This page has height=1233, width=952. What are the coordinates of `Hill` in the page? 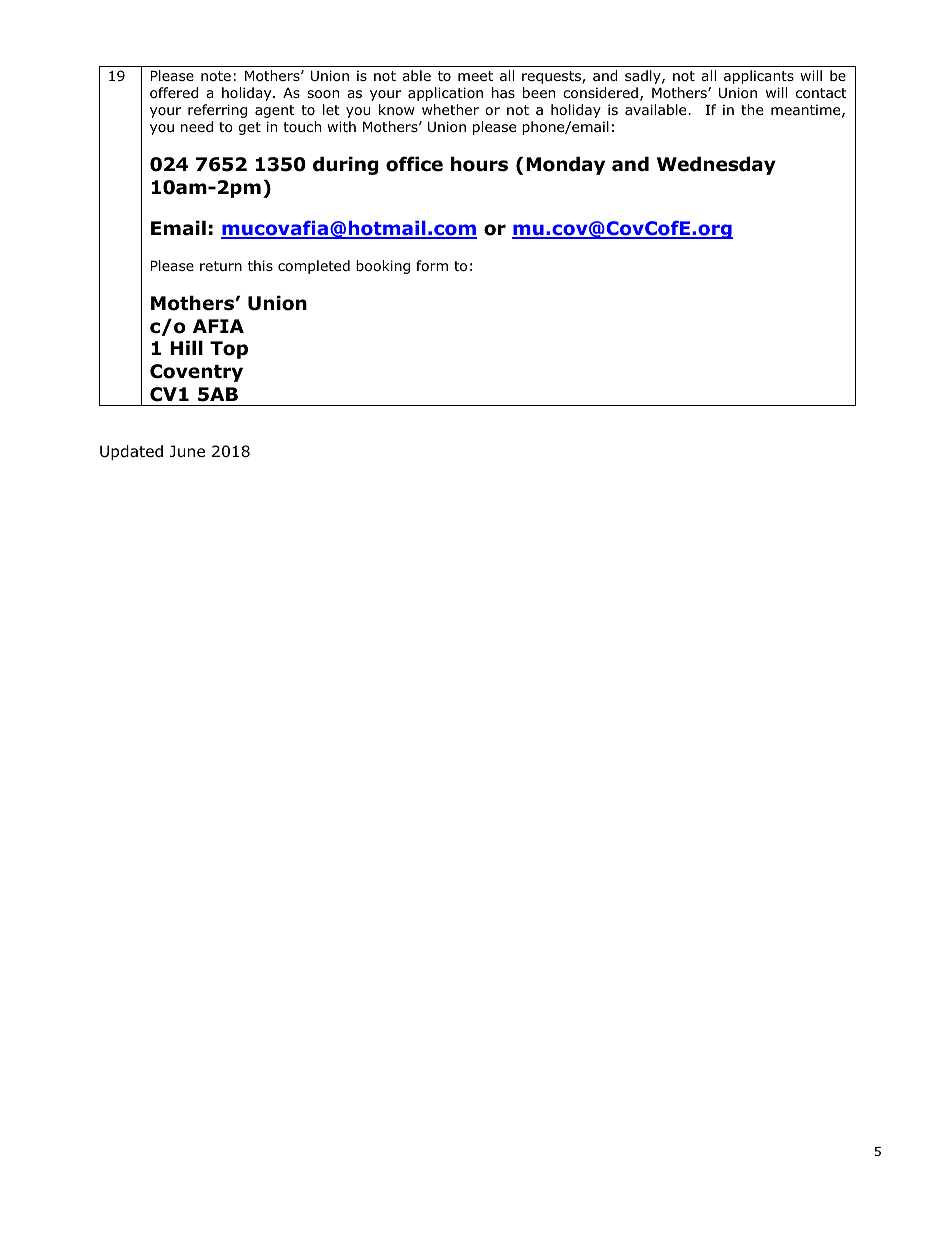 It's located at (186, 347).
